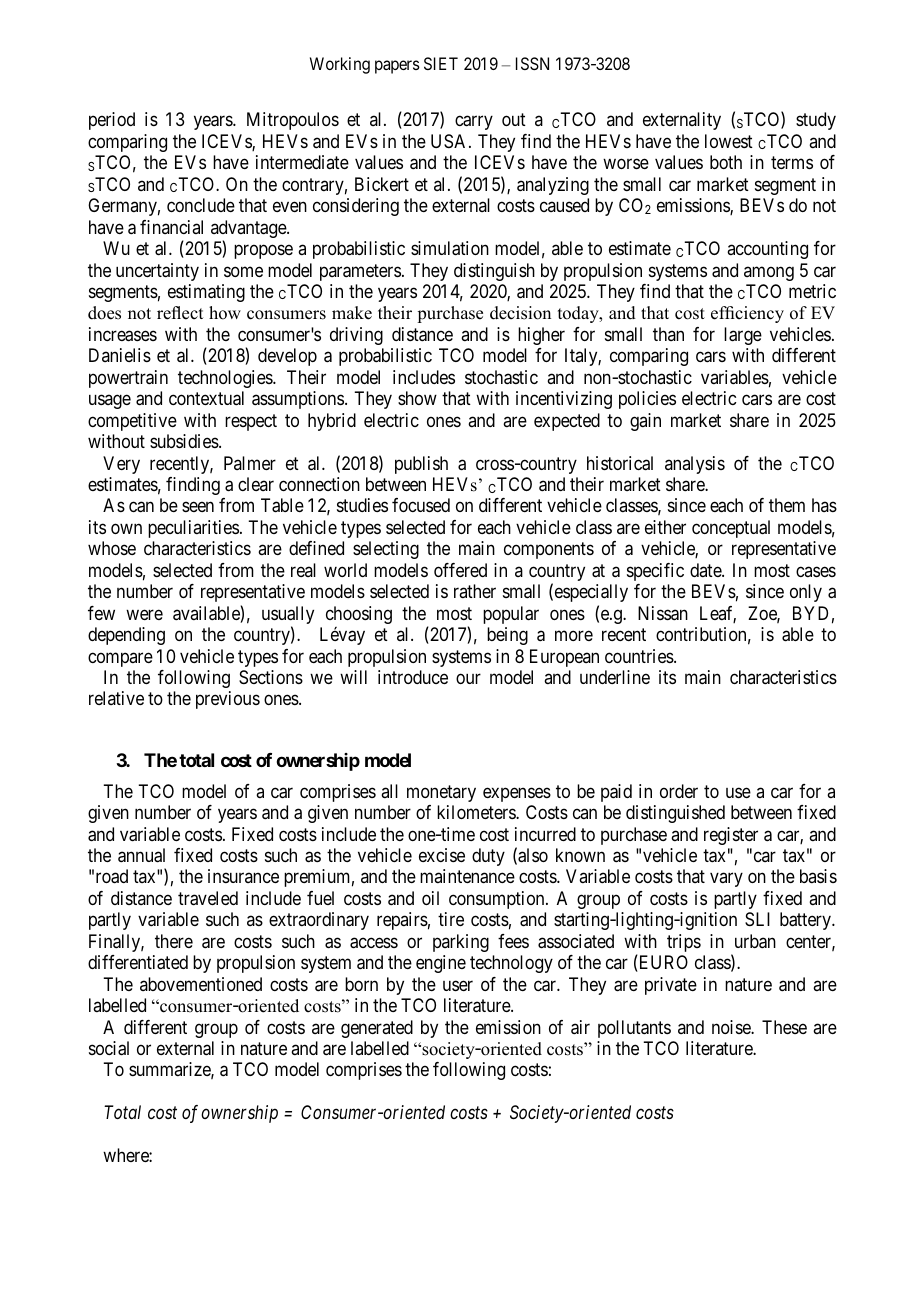 The height and width of the screenshot is (1308, 924). What do you see at coordinates (417, 398) in the screenshot?
I see `show` at bounding box center [417, 398].
